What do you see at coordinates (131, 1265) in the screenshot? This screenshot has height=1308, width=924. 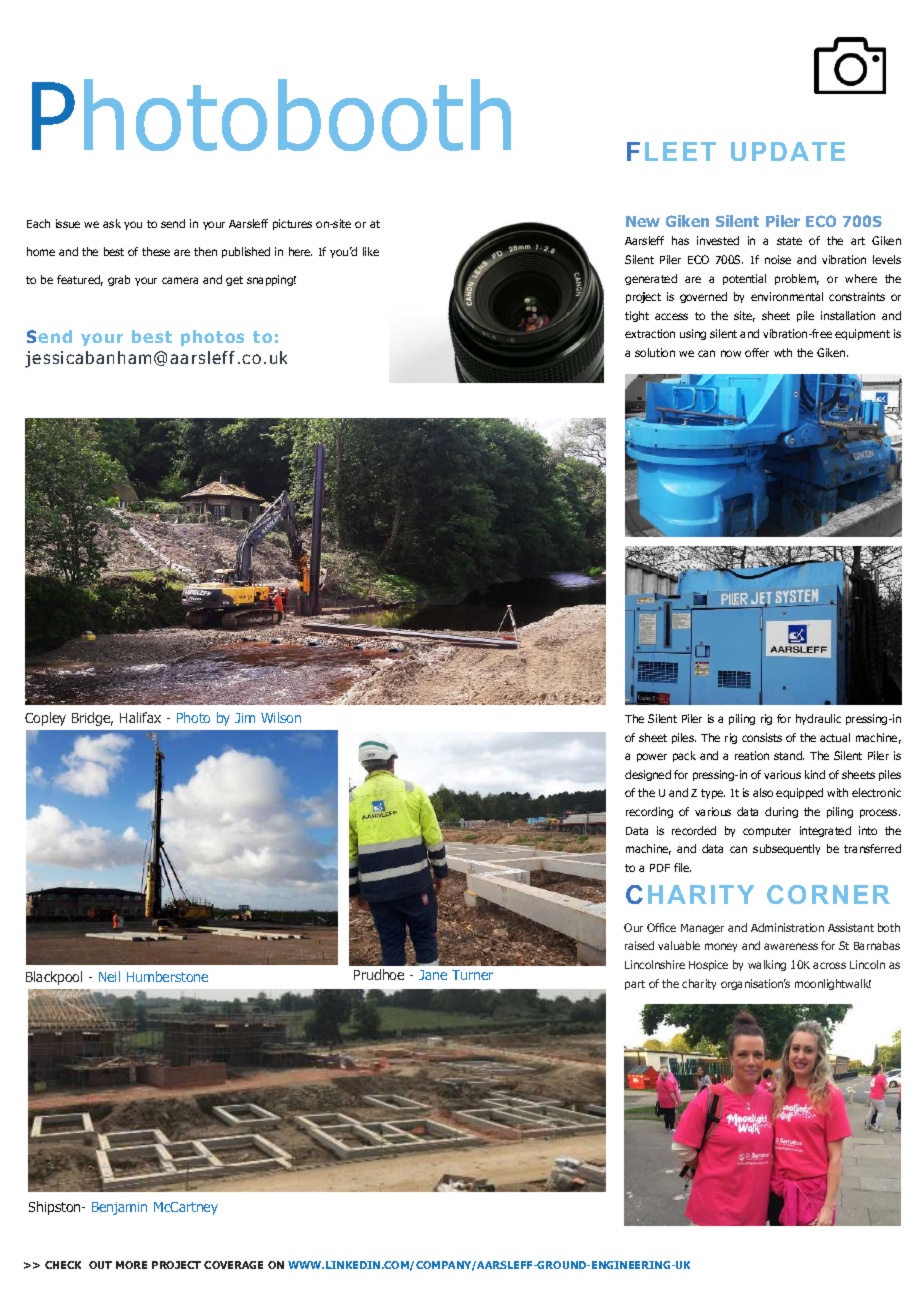 I see `MORE` at bounding box center [131, 1265].
